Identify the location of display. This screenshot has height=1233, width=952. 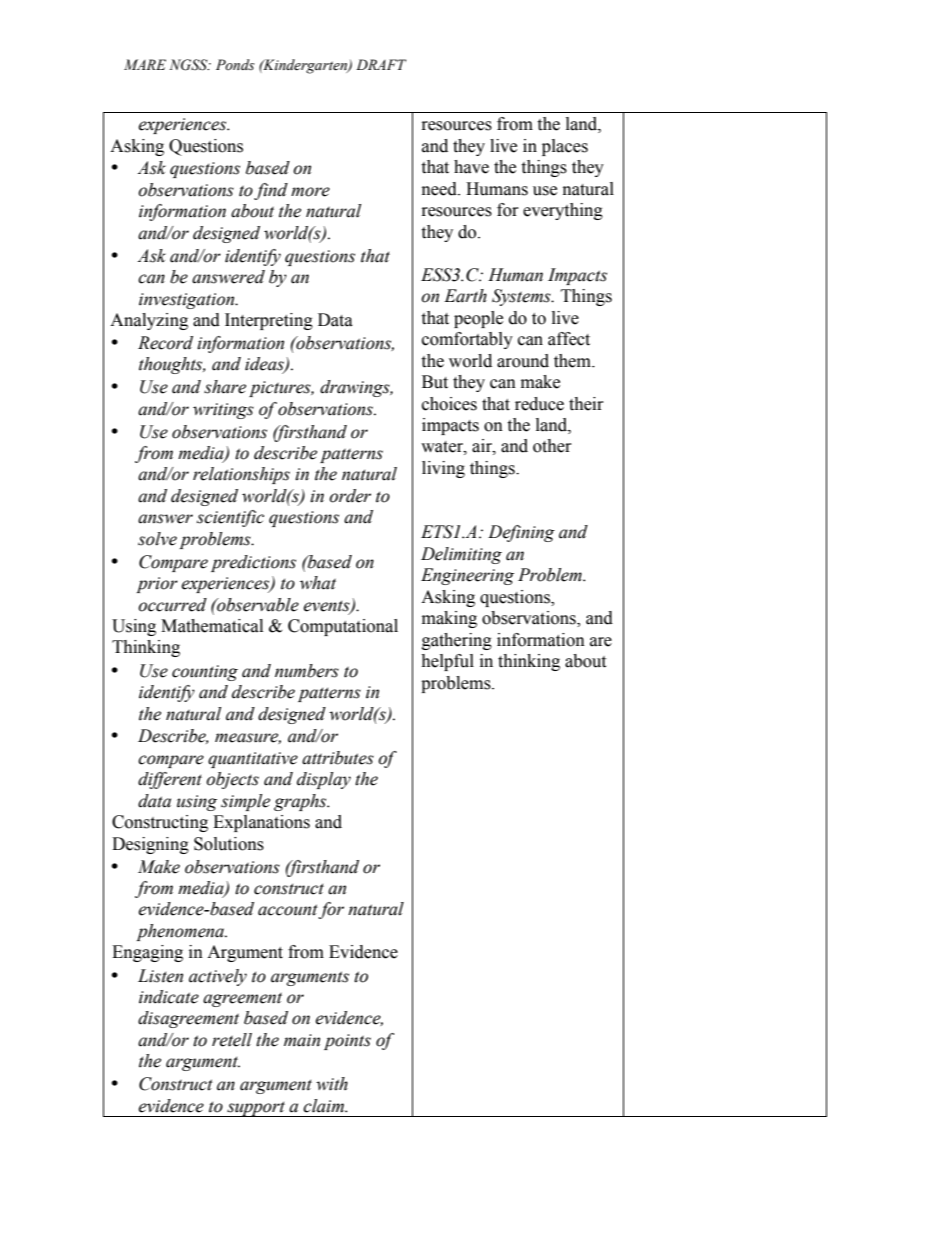
(324, 780).
